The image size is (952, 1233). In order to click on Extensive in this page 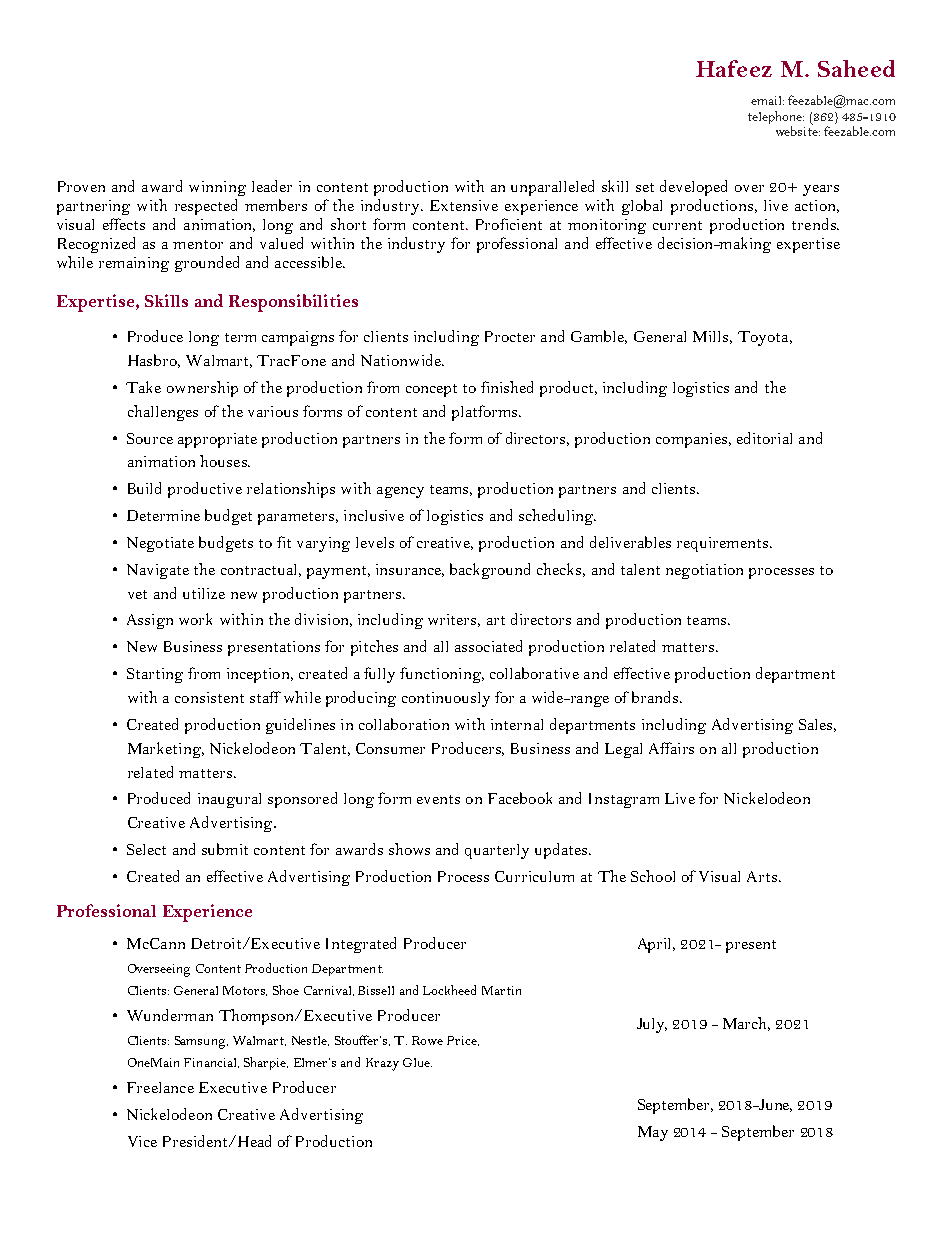, I will do `click(464, 205)`.
